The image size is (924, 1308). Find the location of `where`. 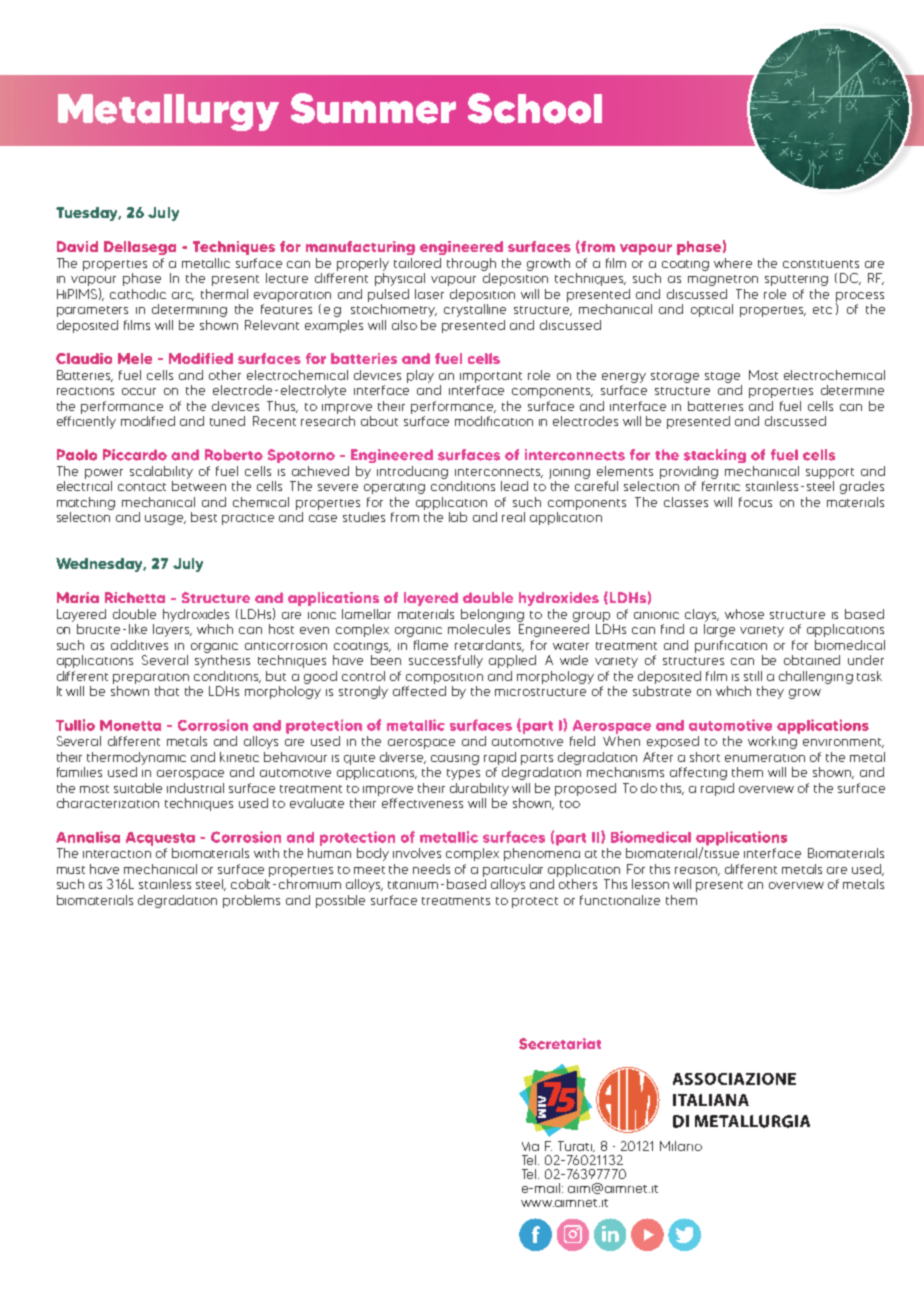

where is located at coordinates (733, 263).
